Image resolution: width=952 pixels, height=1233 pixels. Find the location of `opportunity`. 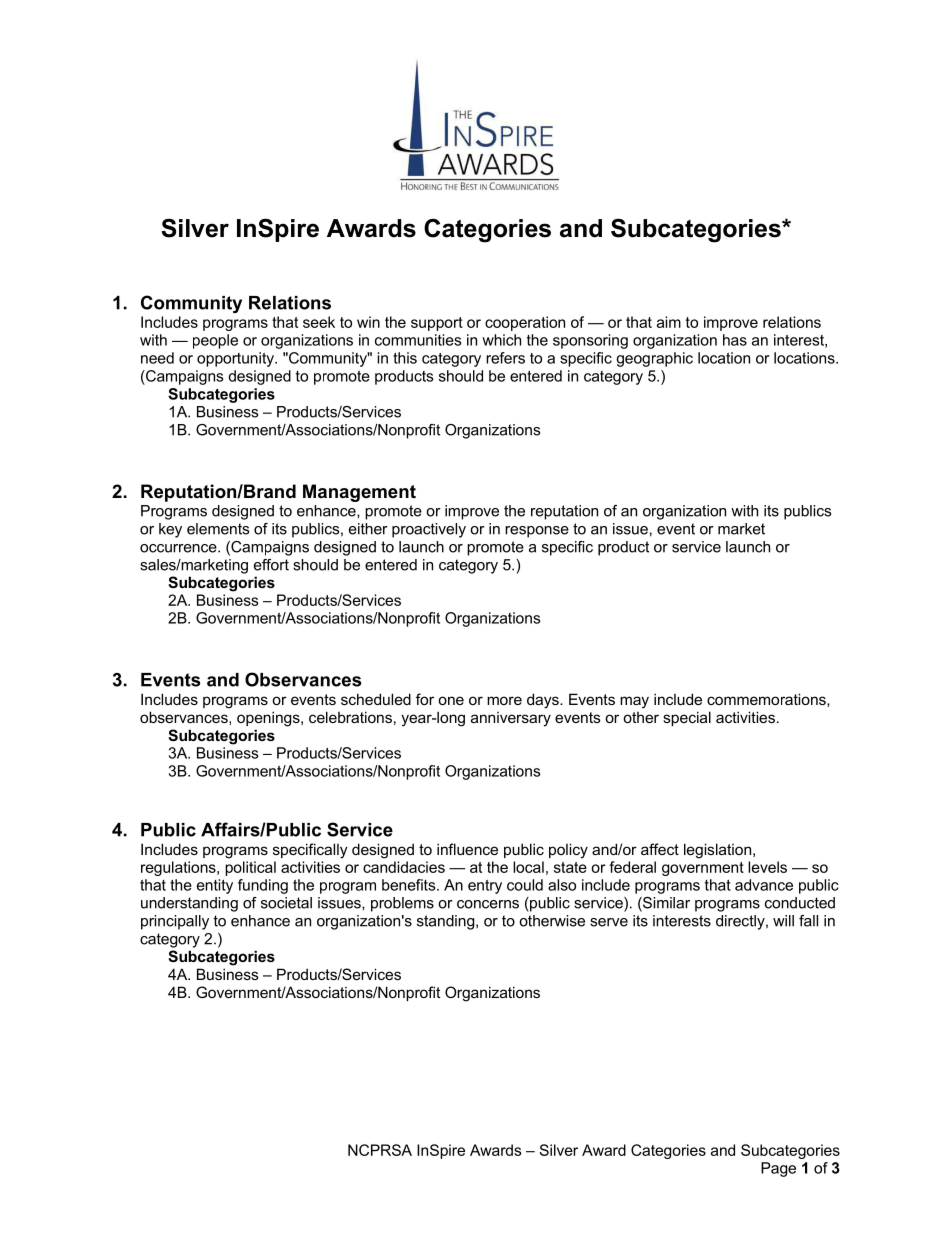

opportunity is located at coordinates (236, 359).
